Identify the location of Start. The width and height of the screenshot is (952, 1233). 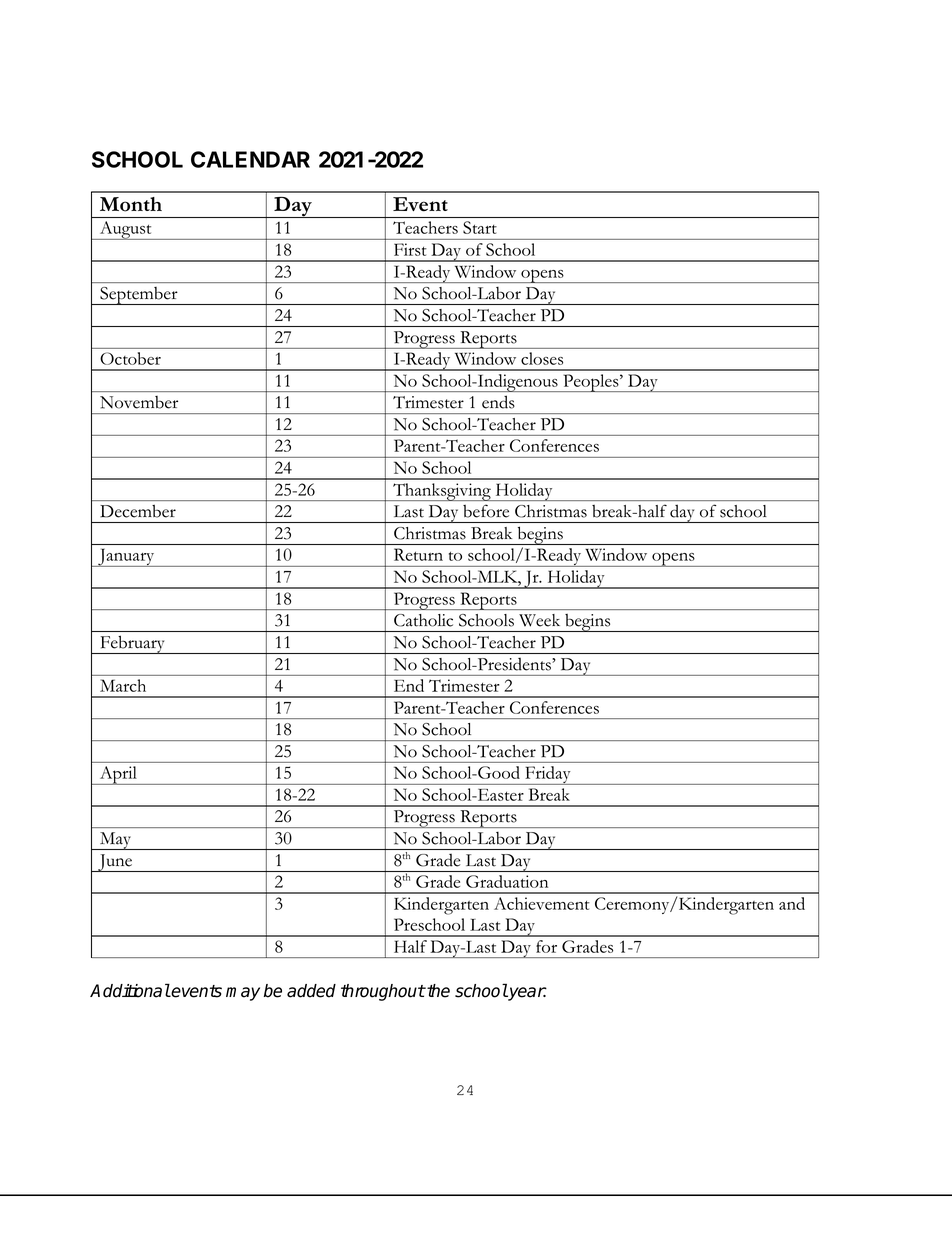
(479, 227).
